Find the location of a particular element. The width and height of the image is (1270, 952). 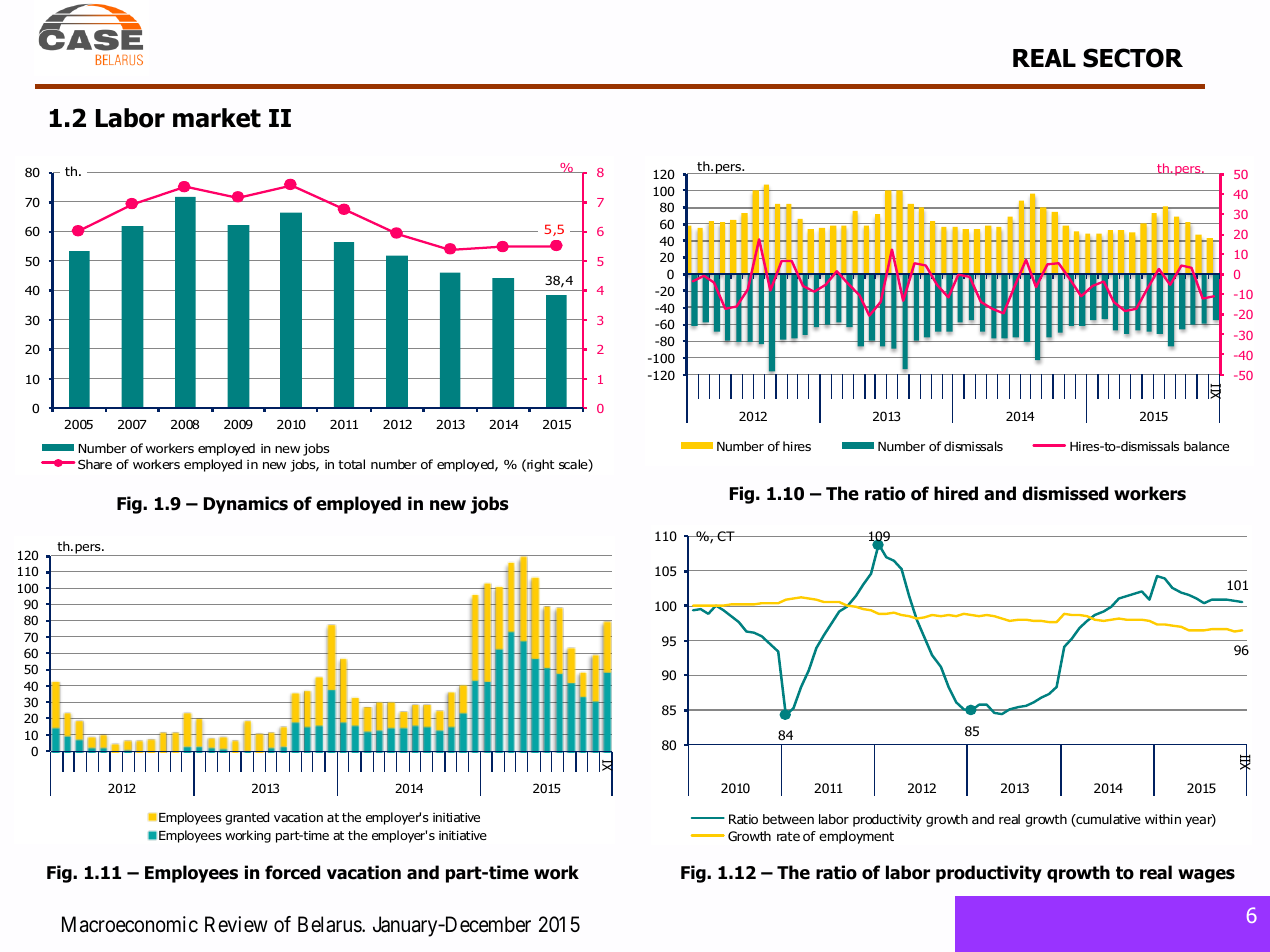

Review is located at coordinates (236, 924).
